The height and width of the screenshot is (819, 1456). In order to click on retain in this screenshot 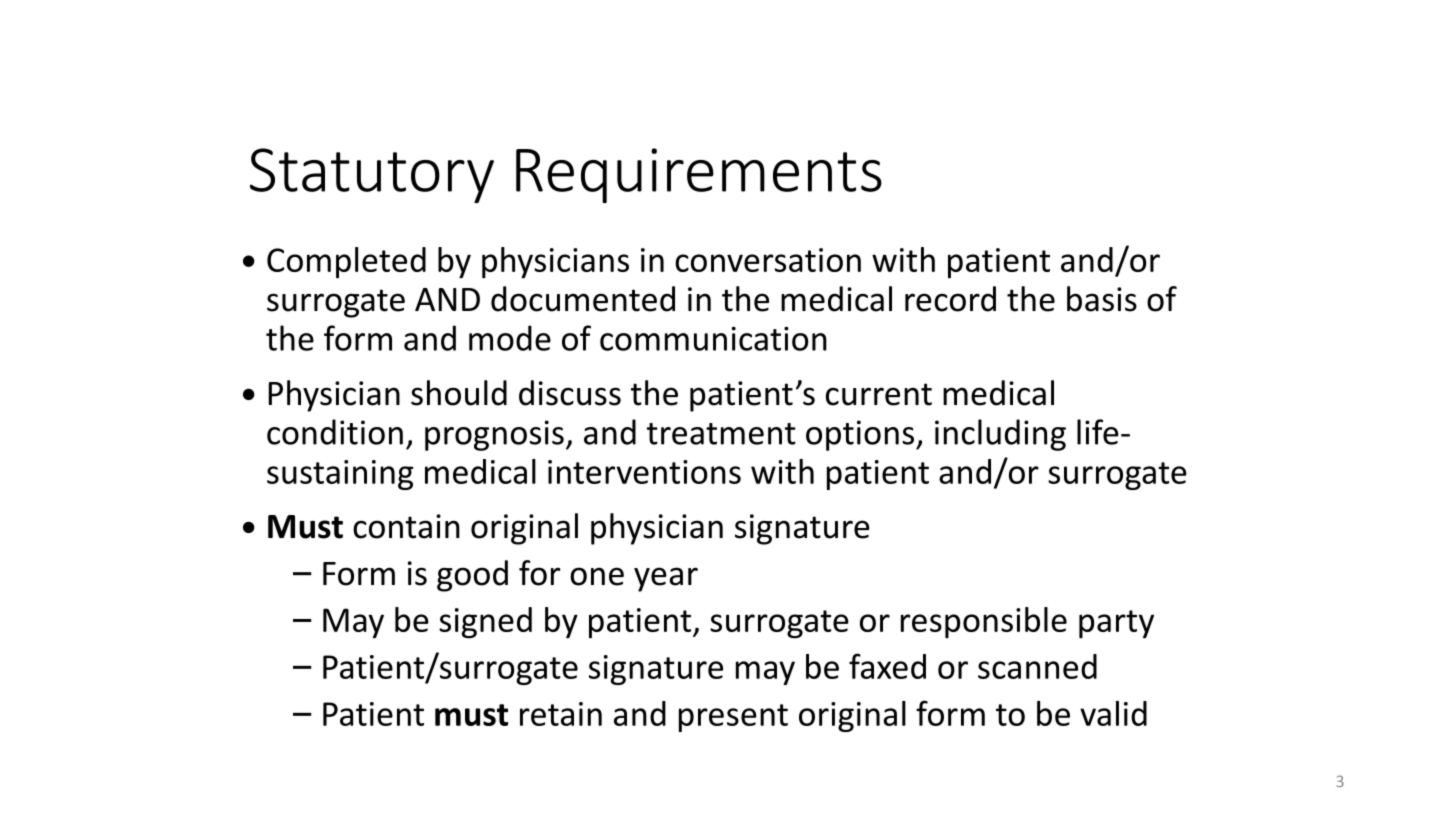, I will do `click(561, 714)`.
